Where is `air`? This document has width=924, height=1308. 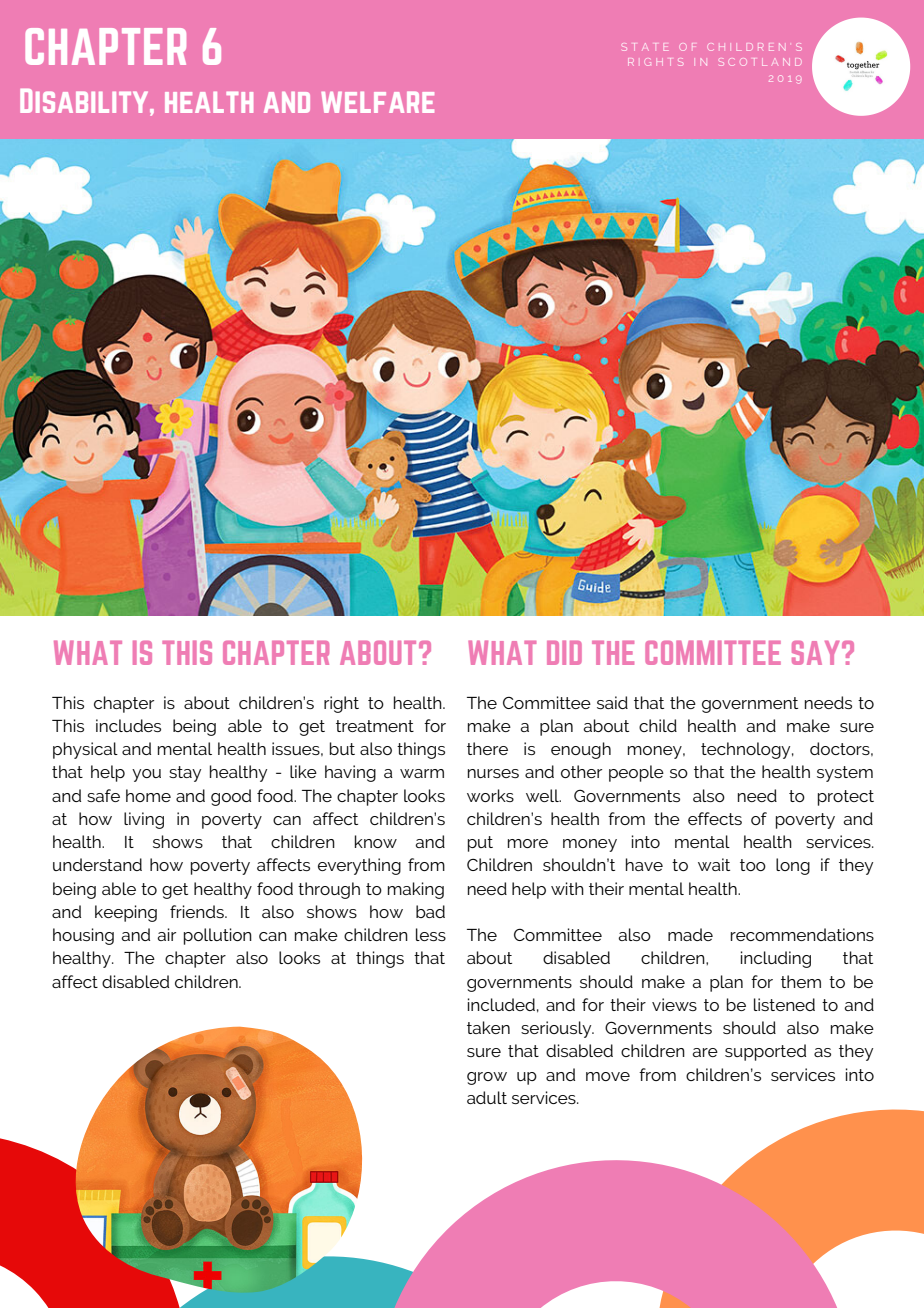
air is located at coordinates (166, 934).
